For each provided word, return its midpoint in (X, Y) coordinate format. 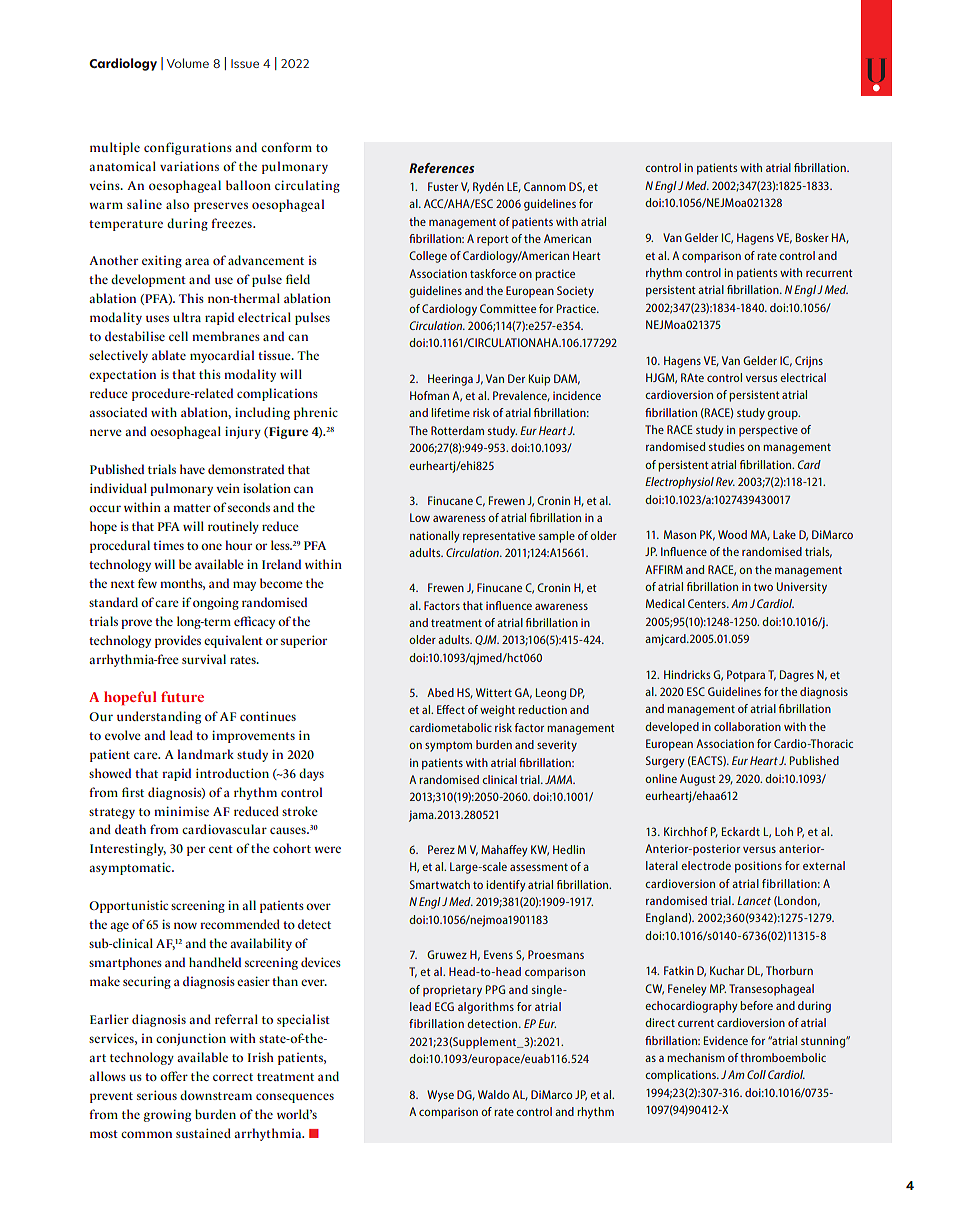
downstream (216, 1095)
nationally (435, 537)
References (442, 168)
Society (575, 292)
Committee (508, 308)
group (783, 415)
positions (758, 867)
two (763, 587)
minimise (181, 811)
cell (178, 336)
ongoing (216, 603)
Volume (188, 63)
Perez (441, 849)
